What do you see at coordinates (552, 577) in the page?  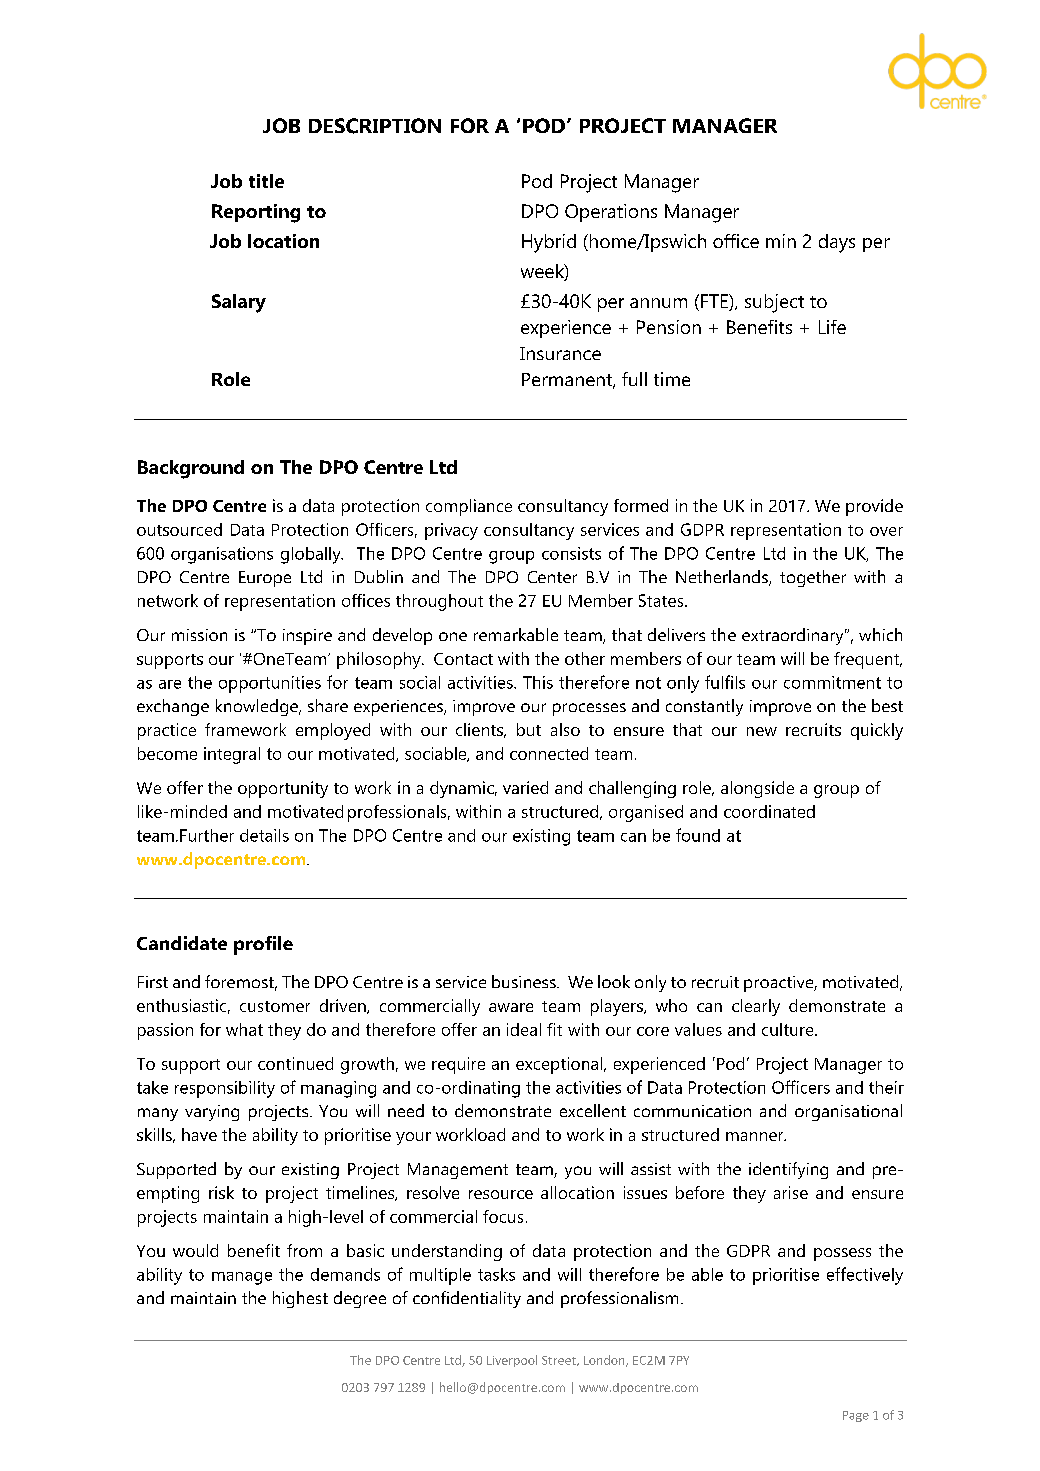 I see `Center` at bounding box center [552, 577].
